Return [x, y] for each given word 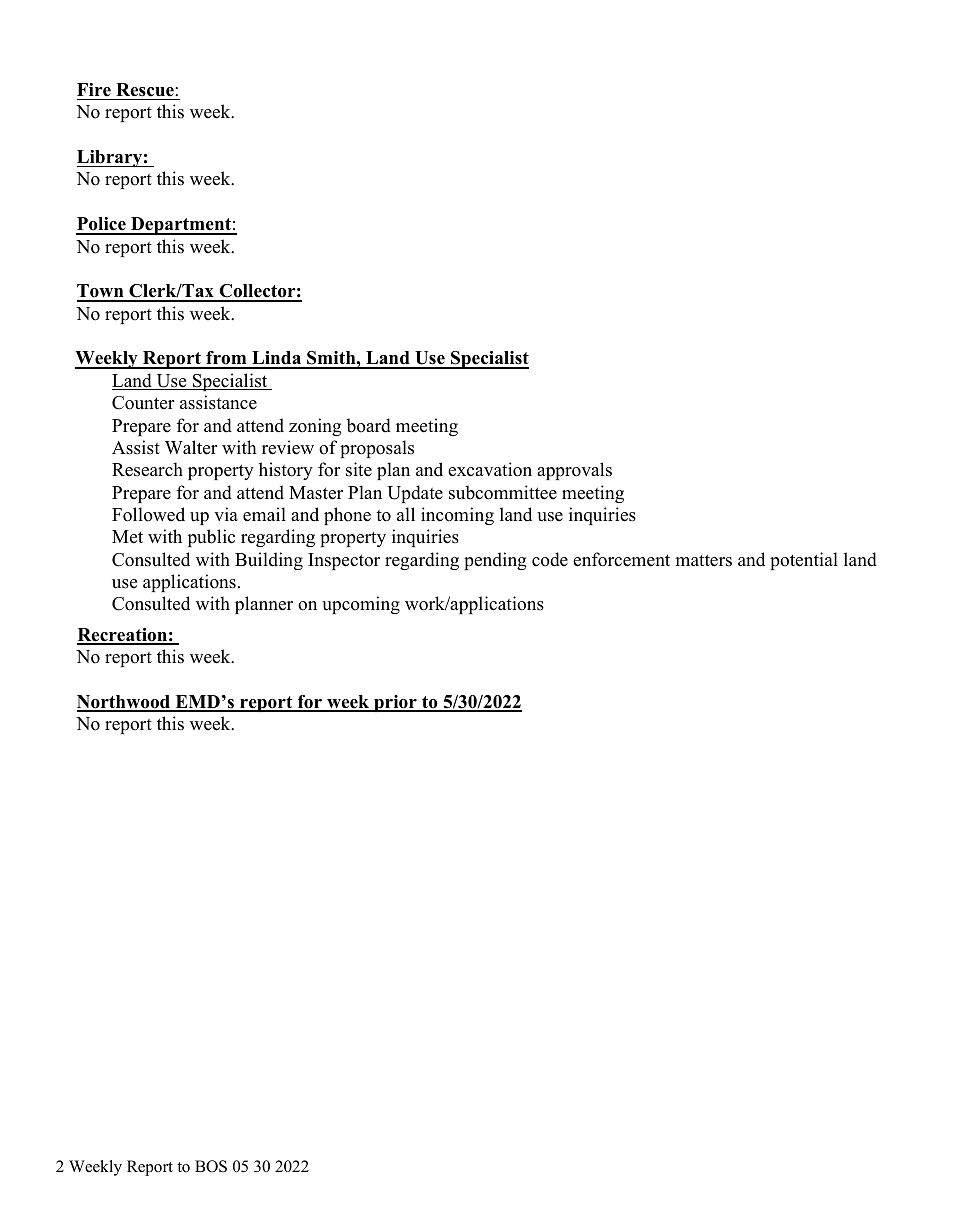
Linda [277, 359]
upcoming [361, 605]
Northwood [125, 703]
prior [395, 703]
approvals [574, 471]
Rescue [146, 90]
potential [804, 561]
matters [703, 560]
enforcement [621, 559]
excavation [490, 469]
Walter [191, 447]
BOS [211, 1166]
